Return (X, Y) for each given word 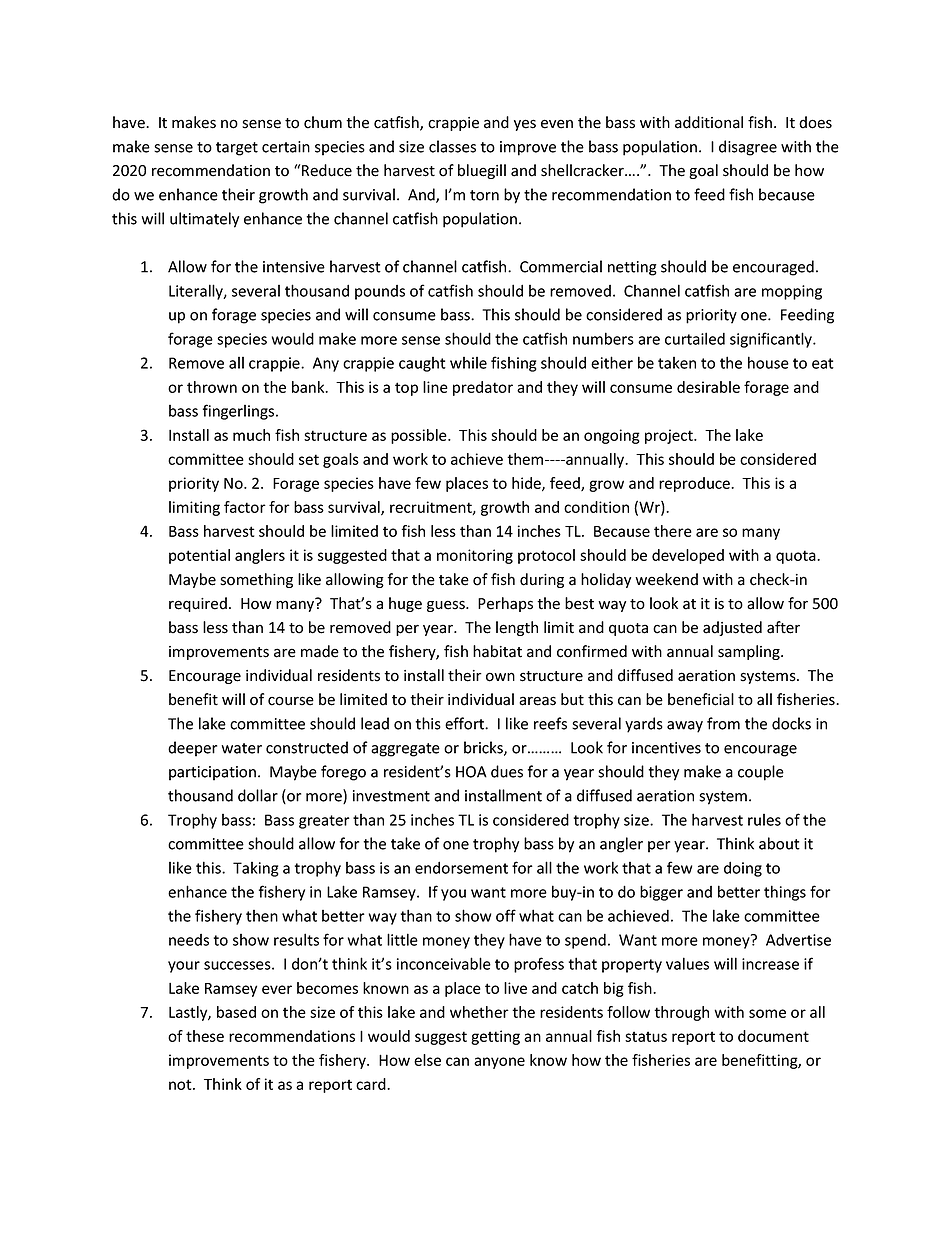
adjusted (732, 628)
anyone (499, 1063)
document (773, 1036)
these (205, 1036)
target (237, 149)
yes (525, 125)
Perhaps (505, 604)
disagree (748, 148)
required (198, 604)
